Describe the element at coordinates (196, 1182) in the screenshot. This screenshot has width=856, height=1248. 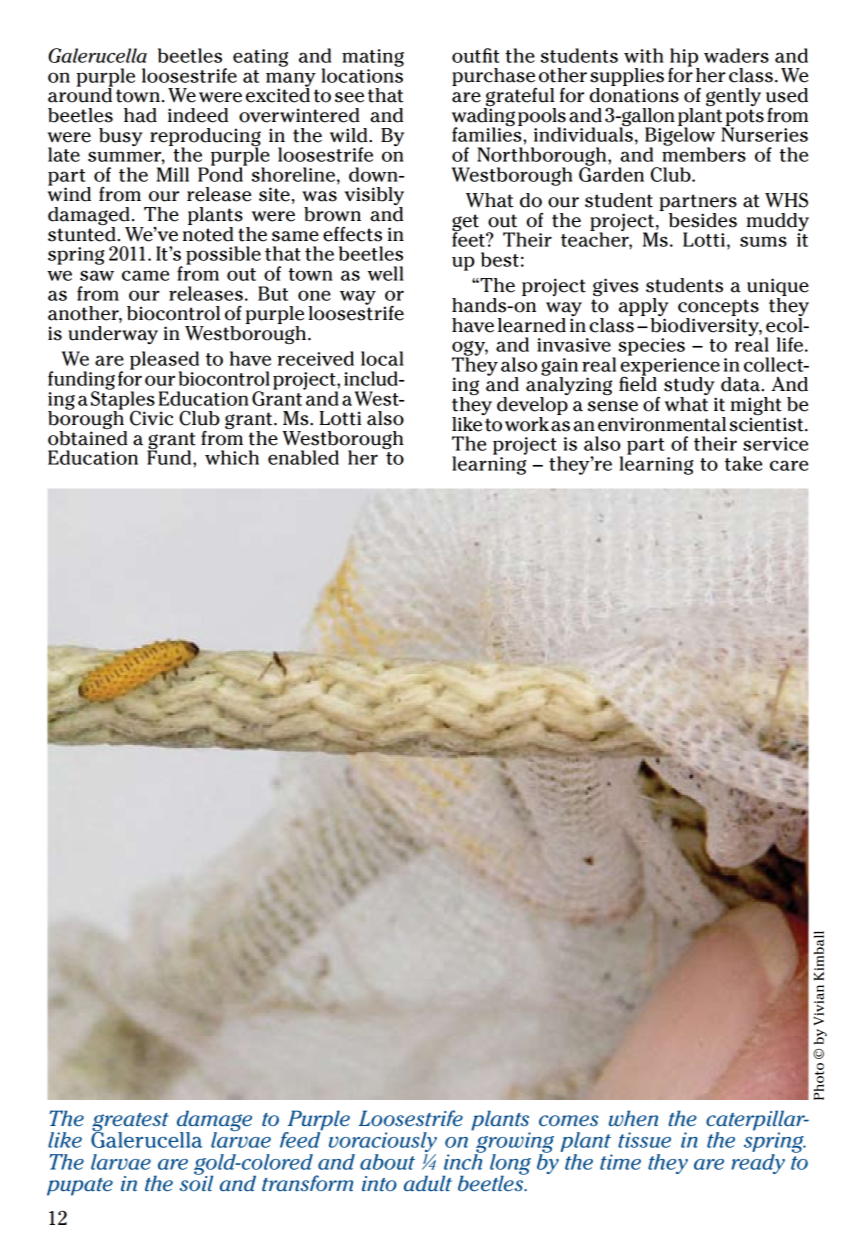
I see `soil` at that location.
